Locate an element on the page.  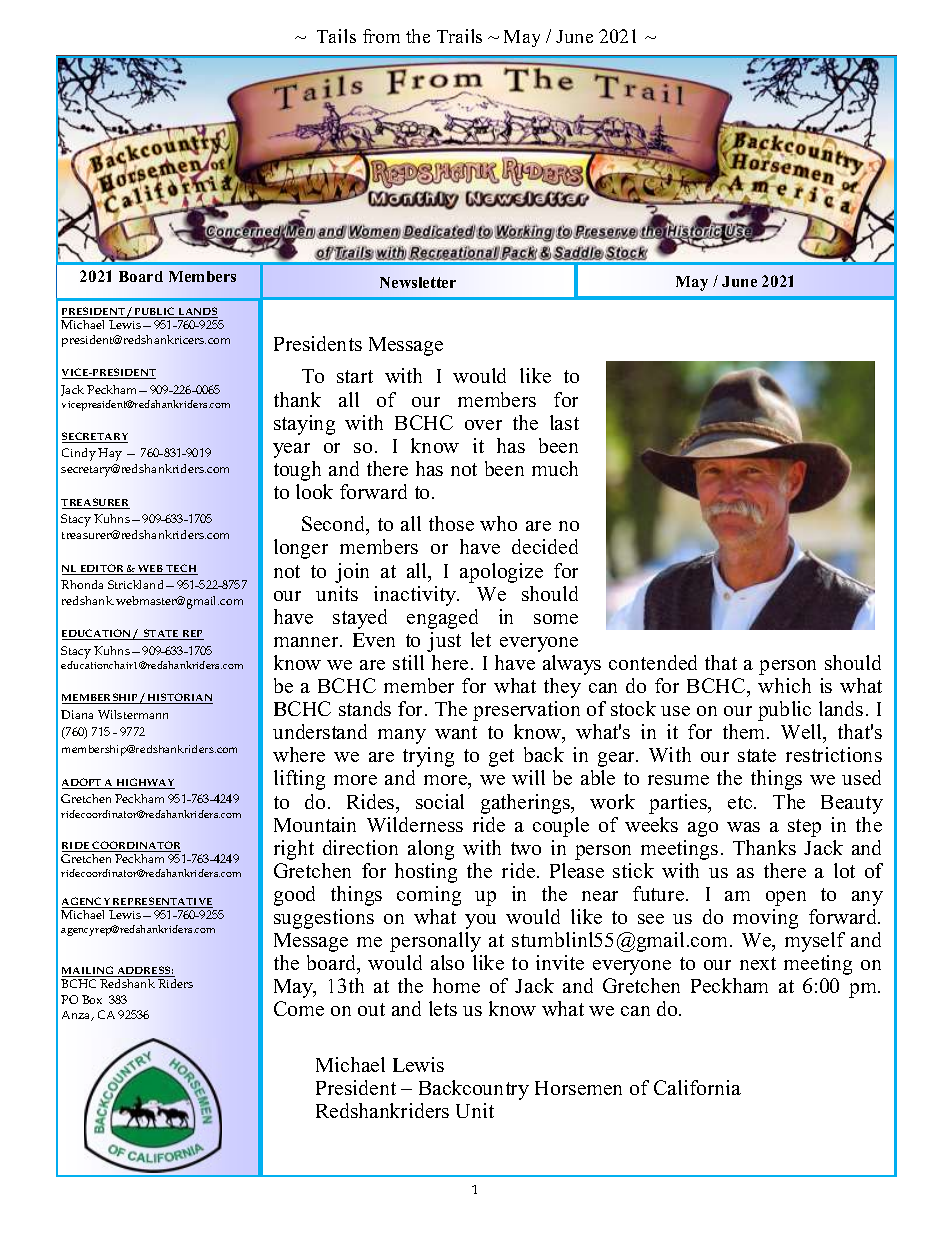
Tails is located at coordinates (336, 36).
